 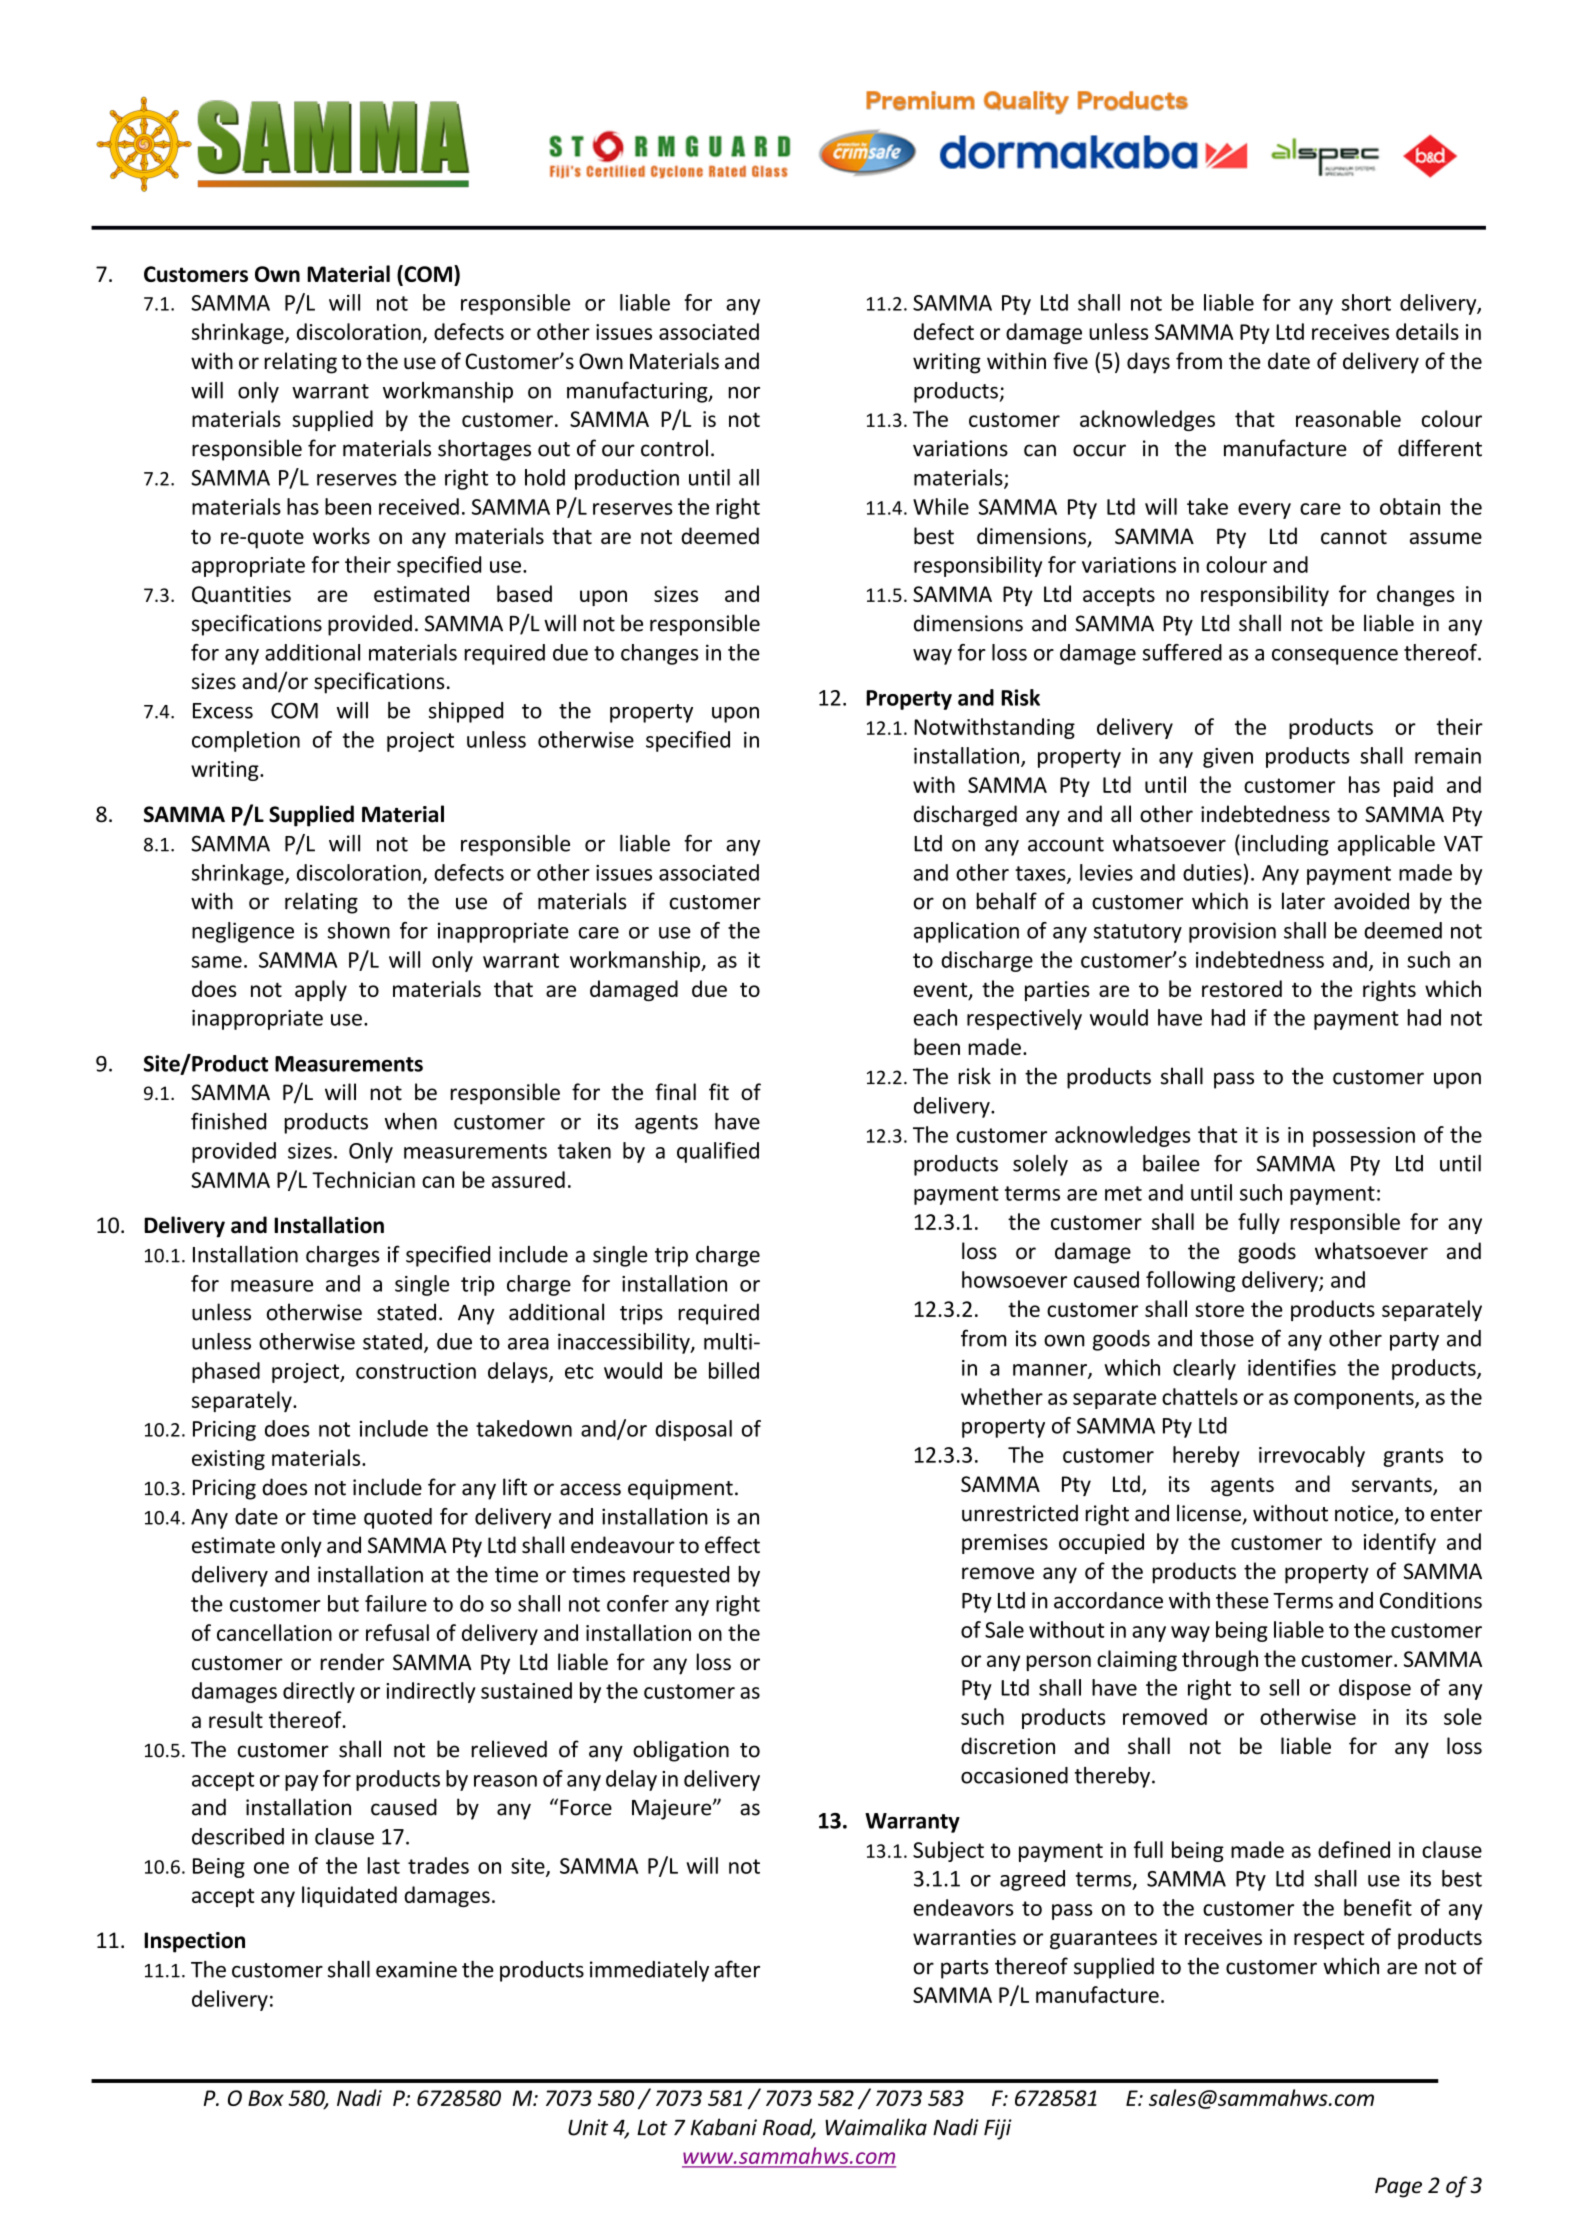 What do you see at coordinates (734, 1370) in the screenshot?
I see `billed` at bounding box center [734, 1370].
